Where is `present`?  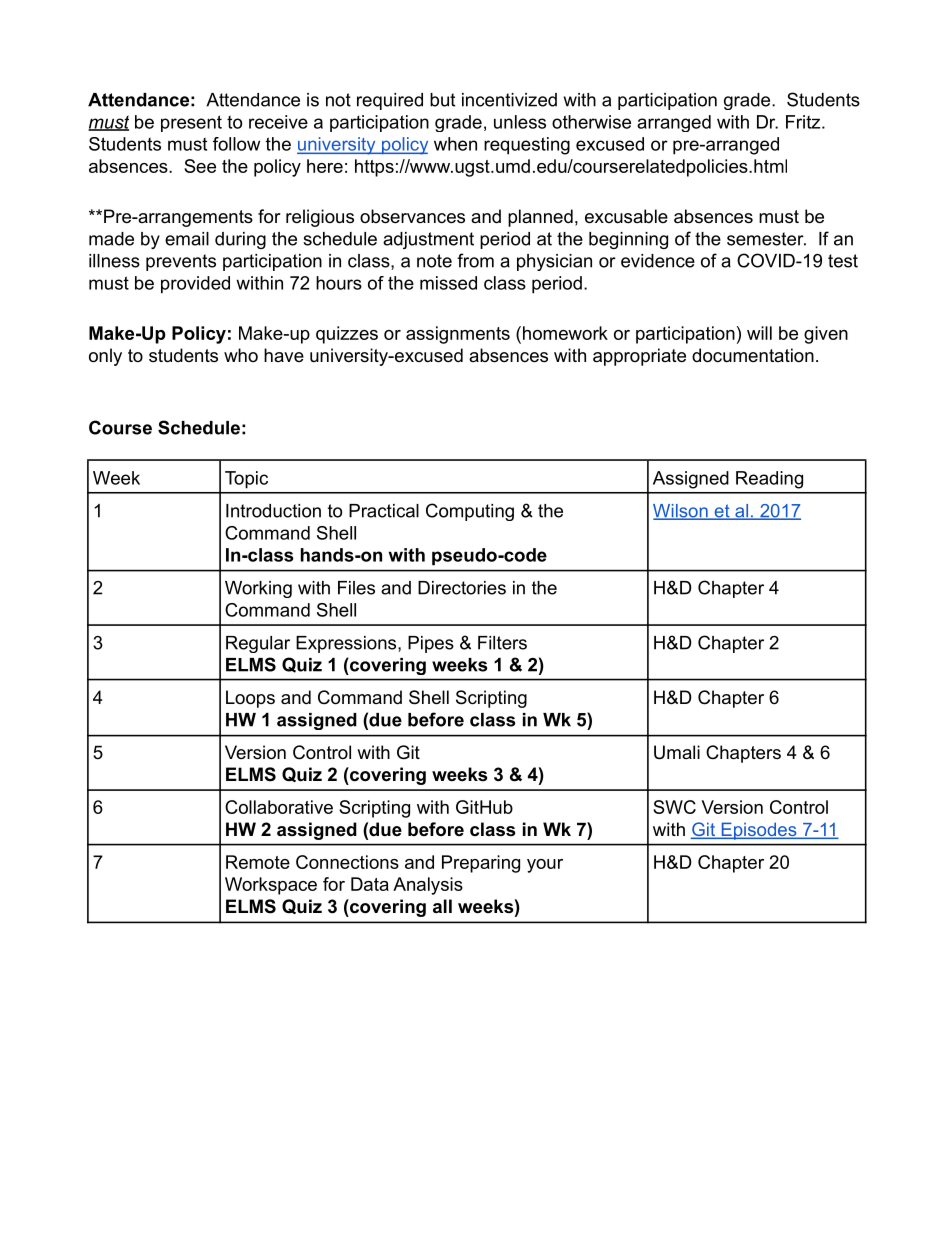
present is located at coordinates (191, 123).
